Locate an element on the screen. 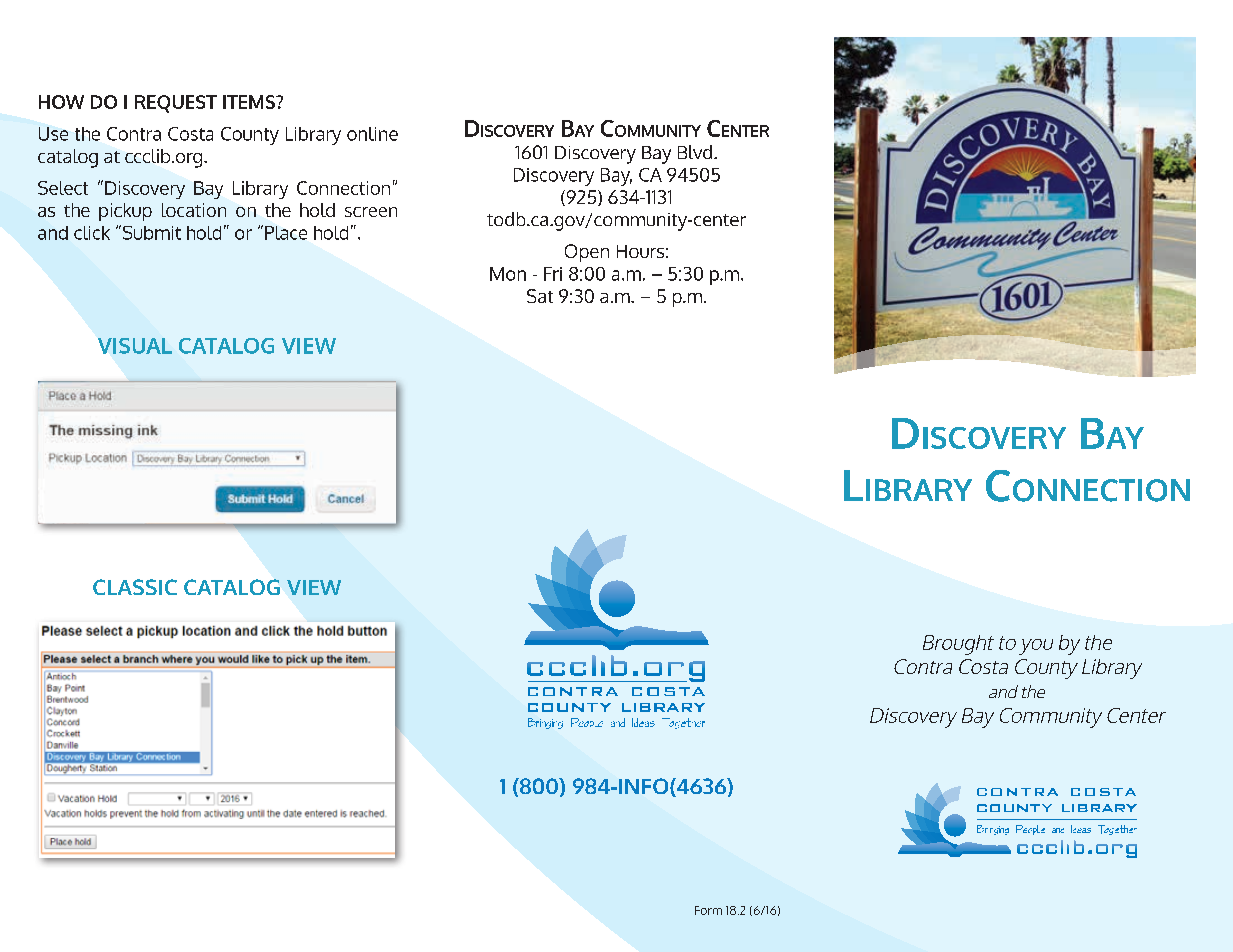 The width and height of the screenshot is (1233, 952). Blvd is located at coordinates (696, 152).
